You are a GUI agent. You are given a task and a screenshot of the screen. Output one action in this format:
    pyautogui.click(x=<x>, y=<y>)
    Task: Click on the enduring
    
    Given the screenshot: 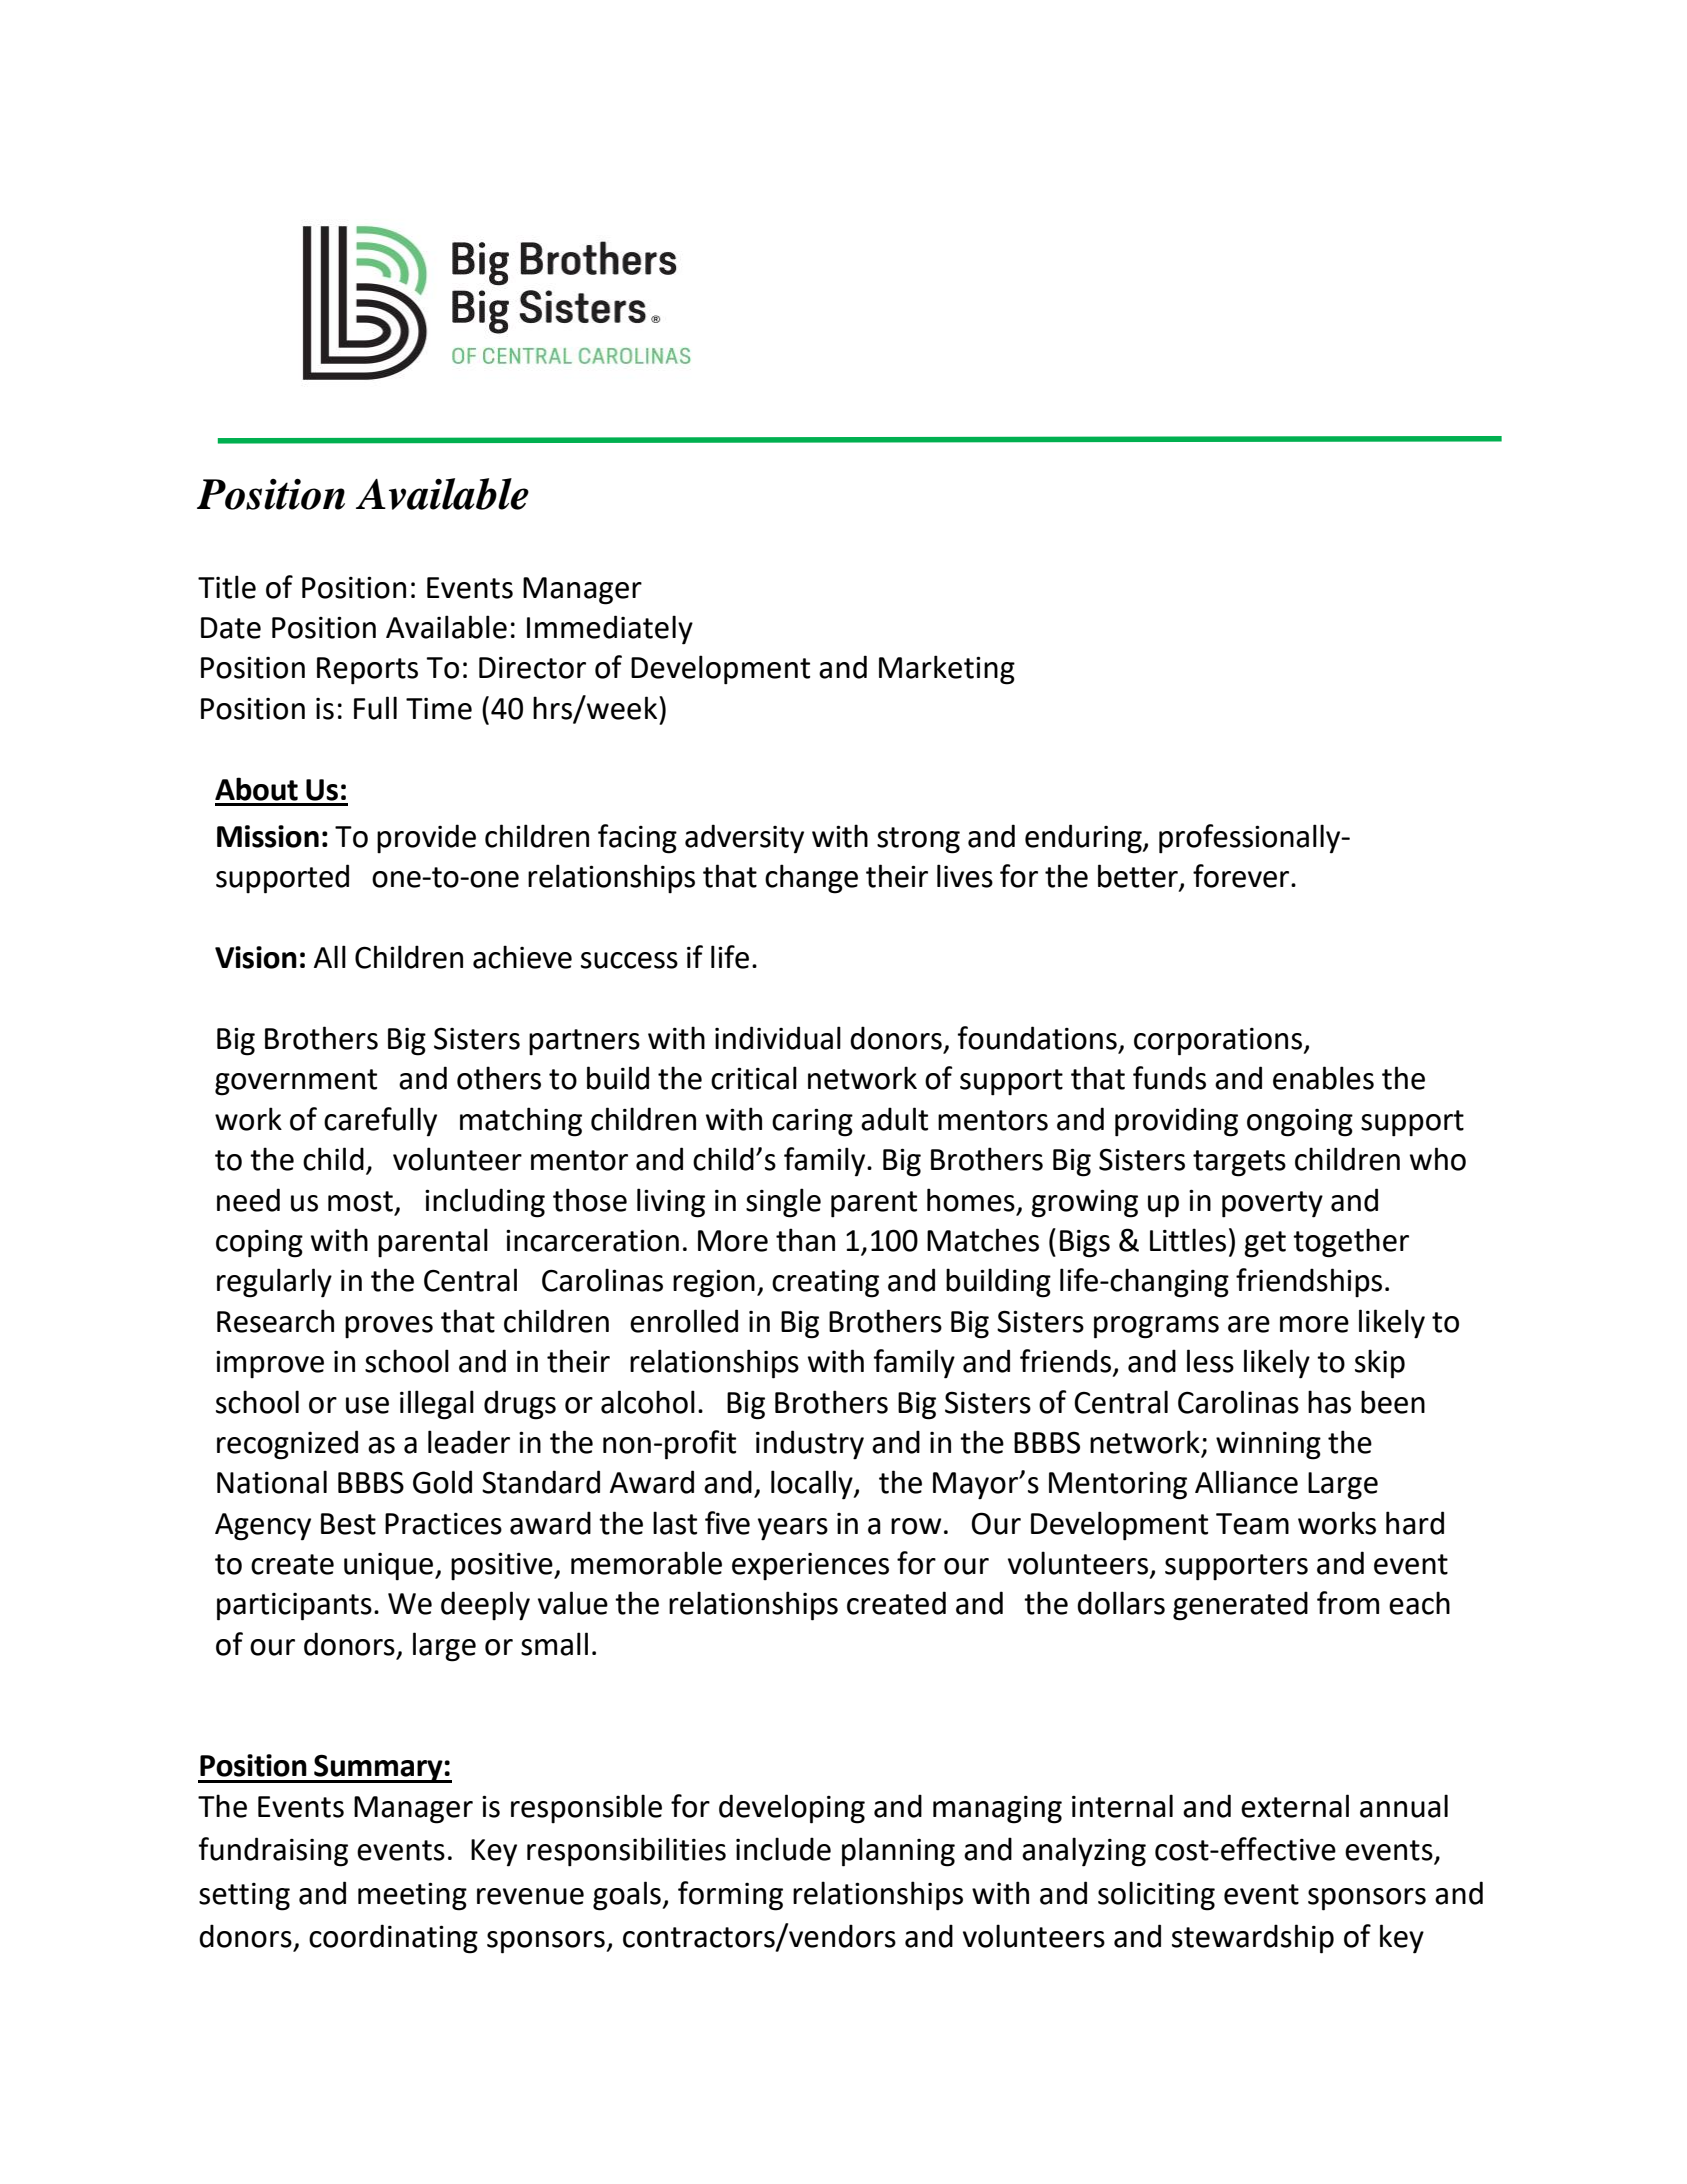 What is the action you would take?
    pyautogui.click(x=1084, y=839)
